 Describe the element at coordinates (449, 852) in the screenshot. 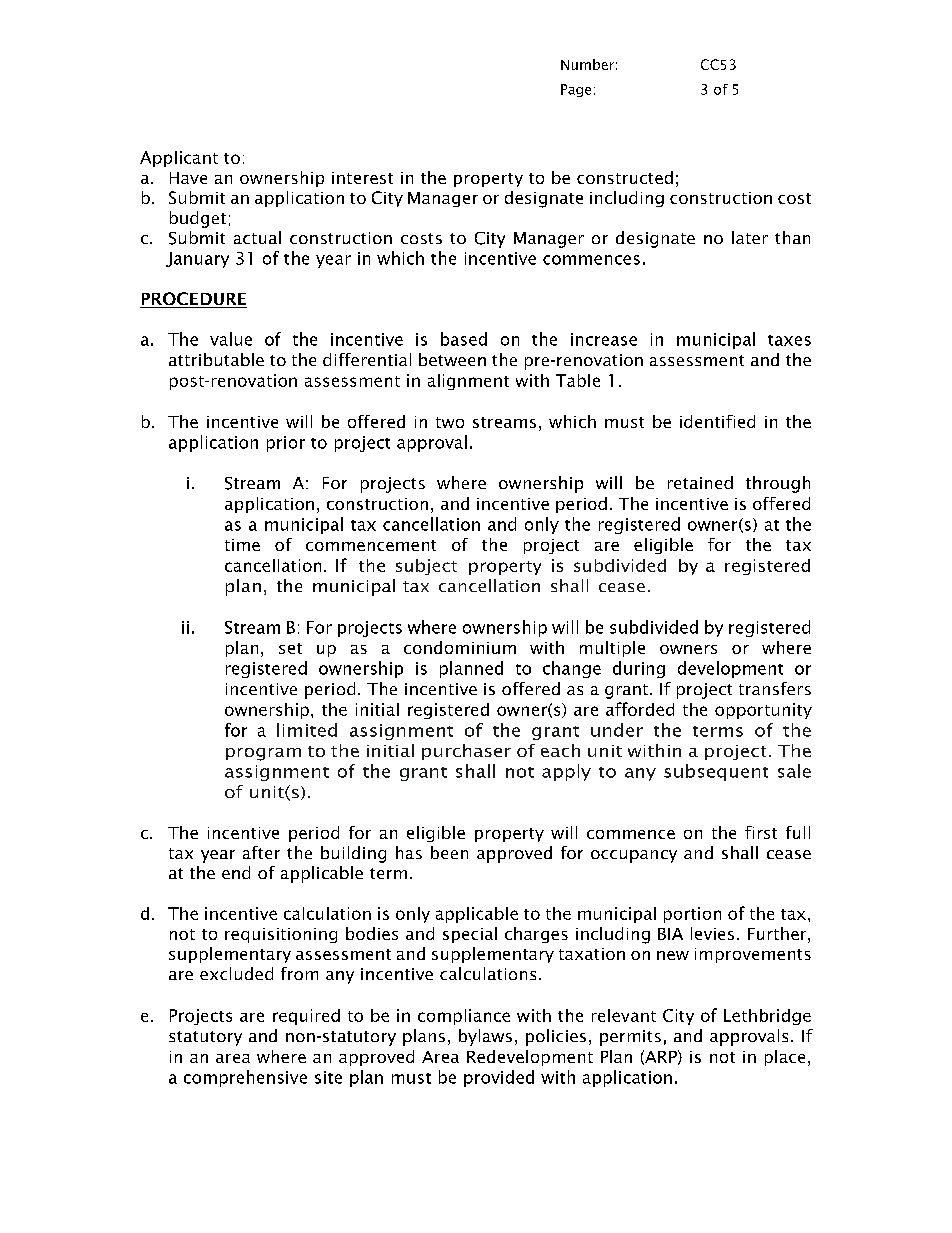

I see `been` at that location.
